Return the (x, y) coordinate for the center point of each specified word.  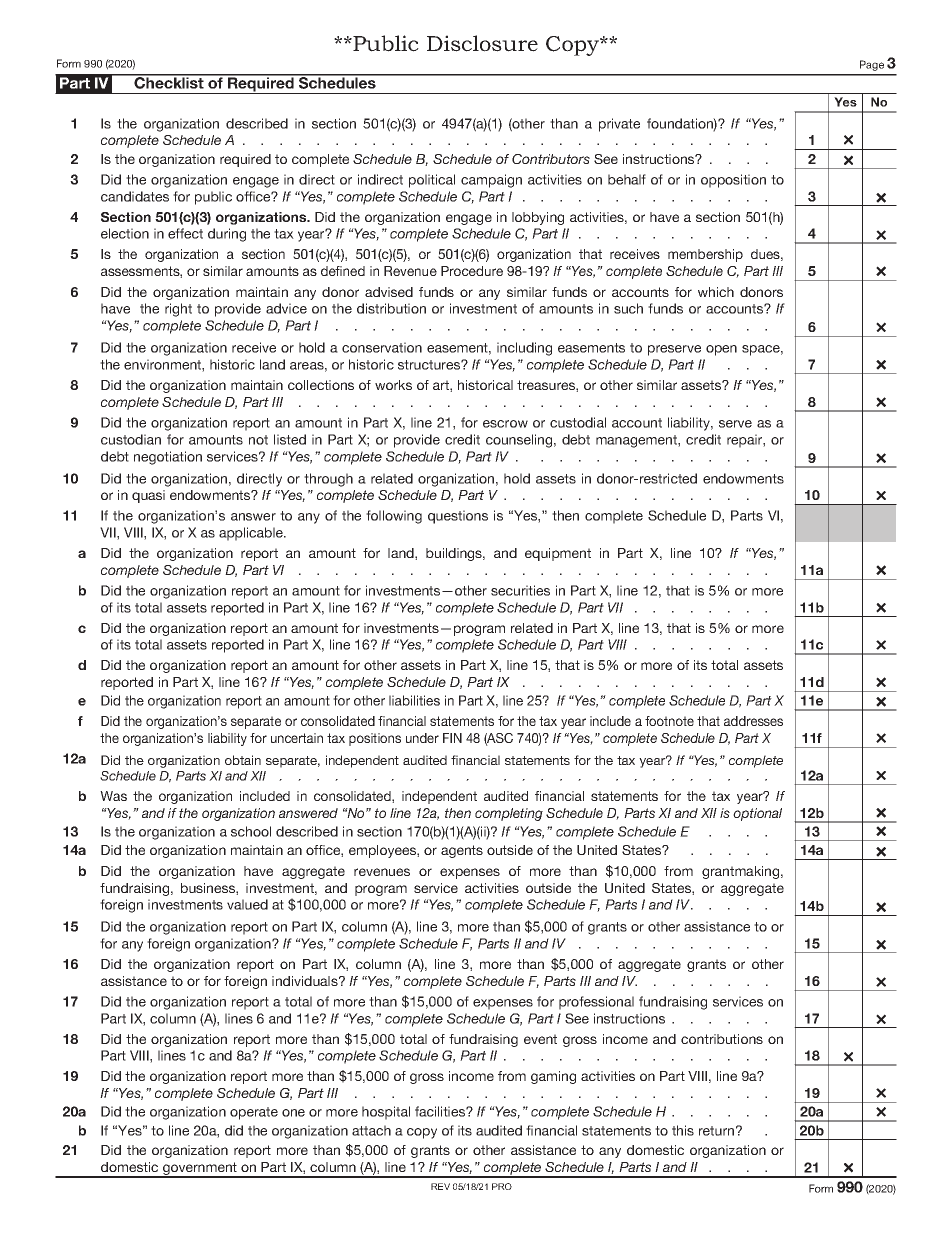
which (716, 292)
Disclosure (482, 43)
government (200, 1170)
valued (247, 904)
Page (872, 65)
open (721, 350)
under (422, 738)
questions (458, 517)
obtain (243, 760)
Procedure (472, 271)
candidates (135, 196)
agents (462, 851)
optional (757, 814)
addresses (753, 721)
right (178, 310)
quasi (148, 496)
